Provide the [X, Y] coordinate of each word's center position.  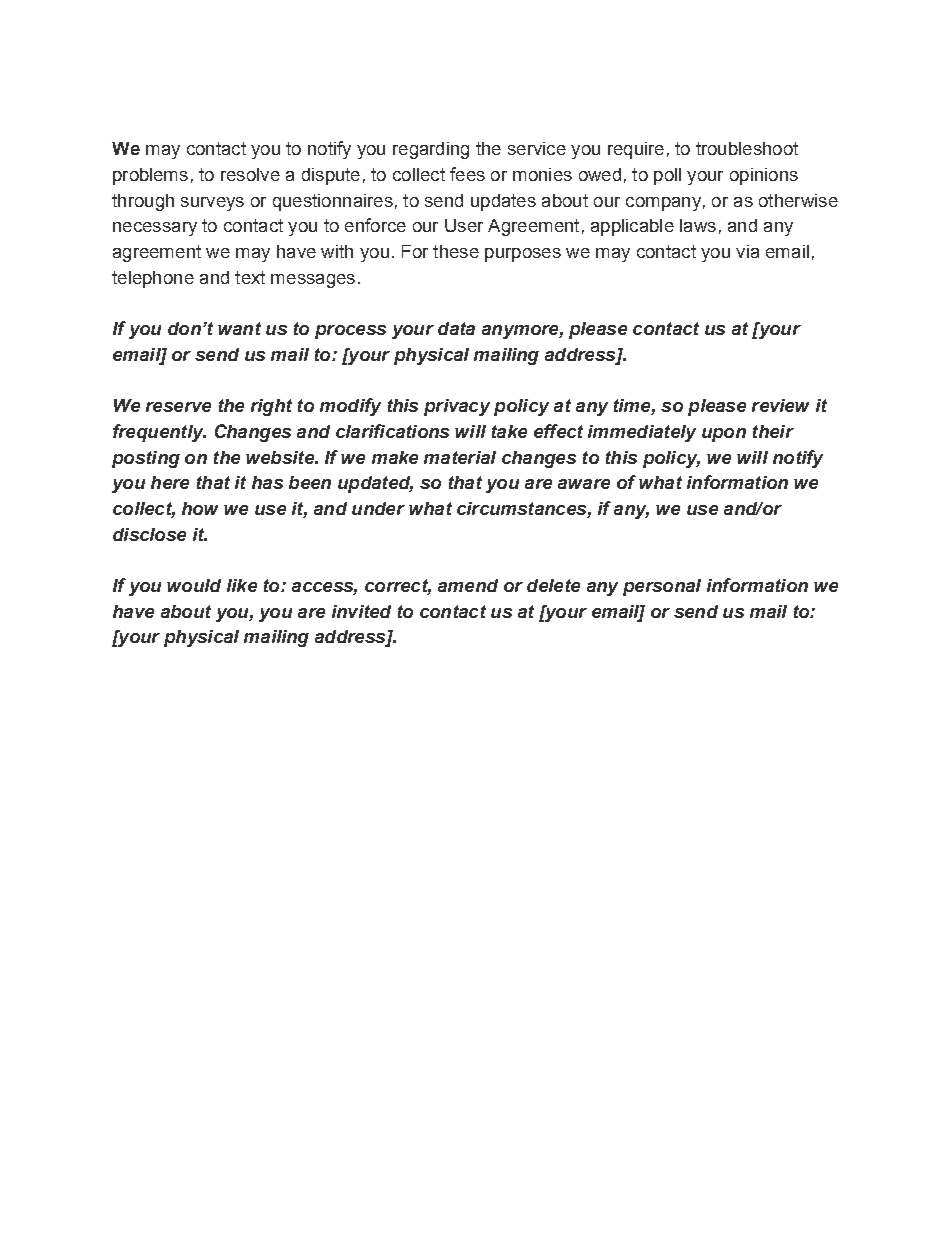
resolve [250, 174]
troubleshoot [747, 148]
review [780, 405]
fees [467, 174]
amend [468, 585]
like [242, 585]
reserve [178, 407]
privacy [457, 407]
